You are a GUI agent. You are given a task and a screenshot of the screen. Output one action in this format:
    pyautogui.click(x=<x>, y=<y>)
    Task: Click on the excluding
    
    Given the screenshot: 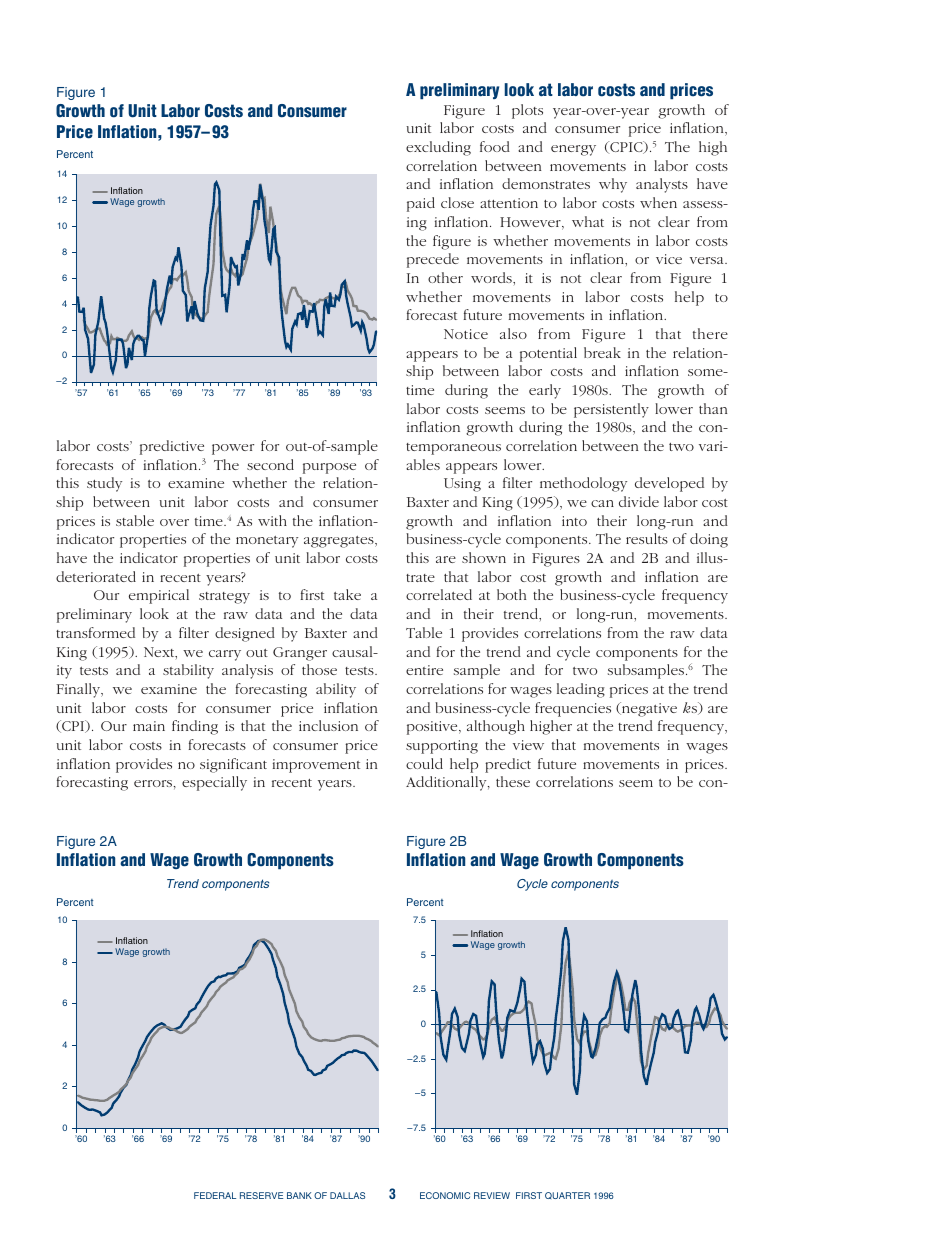 What is the action you would take?
    pyautogui.click(x=438, y=148)
